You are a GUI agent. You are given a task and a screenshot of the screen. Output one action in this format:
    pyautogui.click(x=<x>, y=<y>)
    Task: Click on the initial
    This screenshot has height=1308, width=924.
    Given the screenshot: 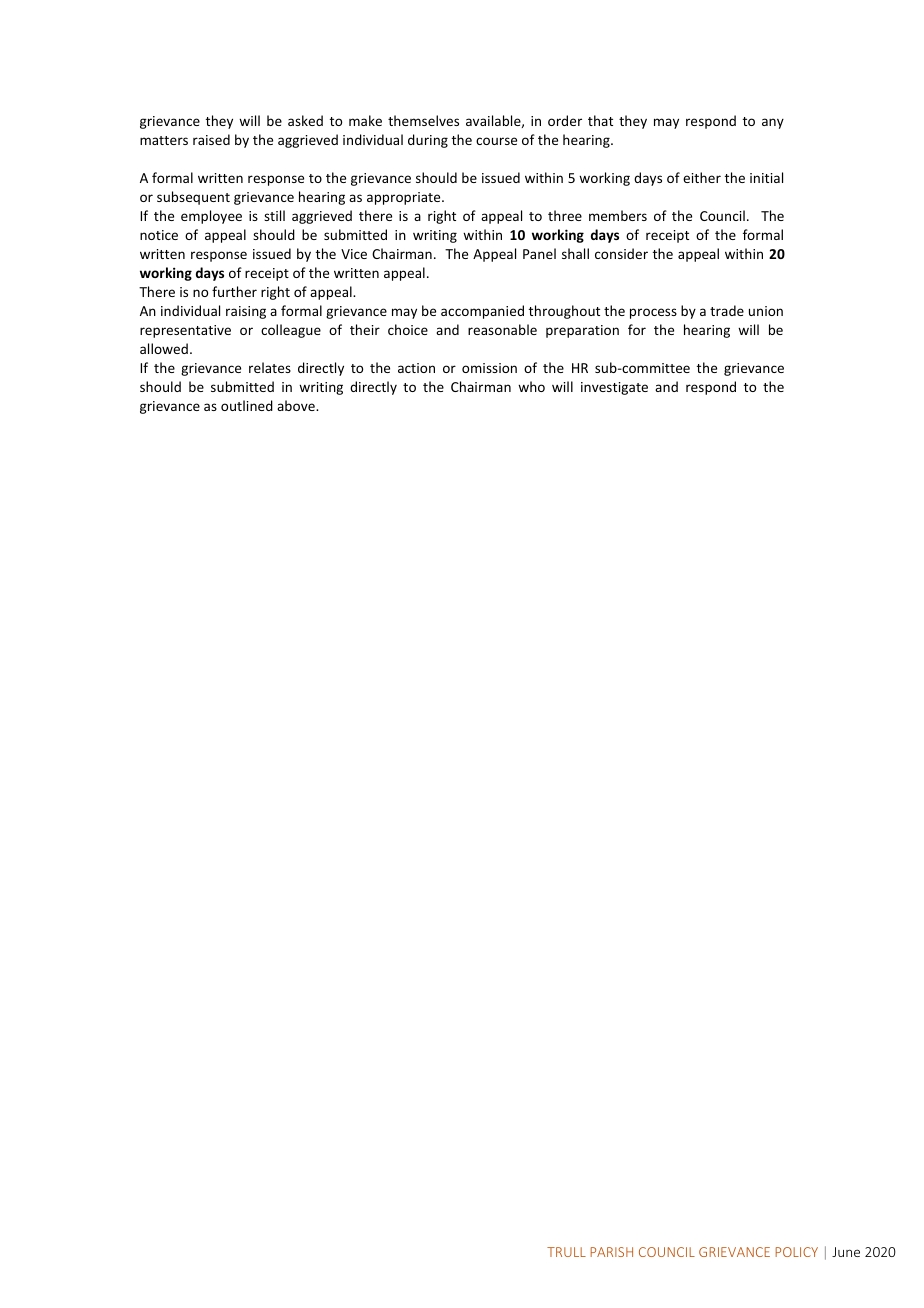 What is the action you would take?
    pyautogui.click(x=766, y=177)
